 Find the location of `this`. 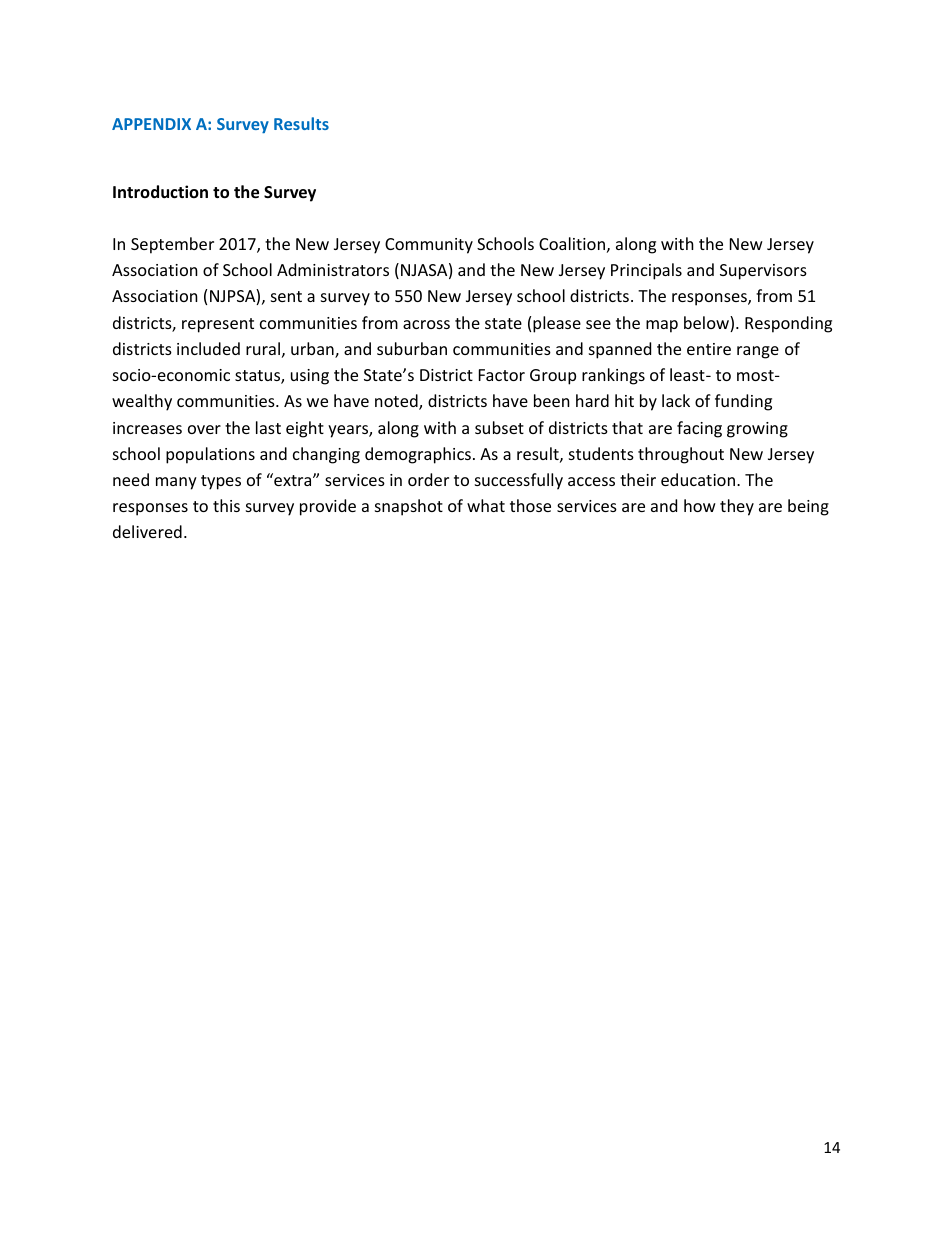

this is located at coordinates (226, 505).
